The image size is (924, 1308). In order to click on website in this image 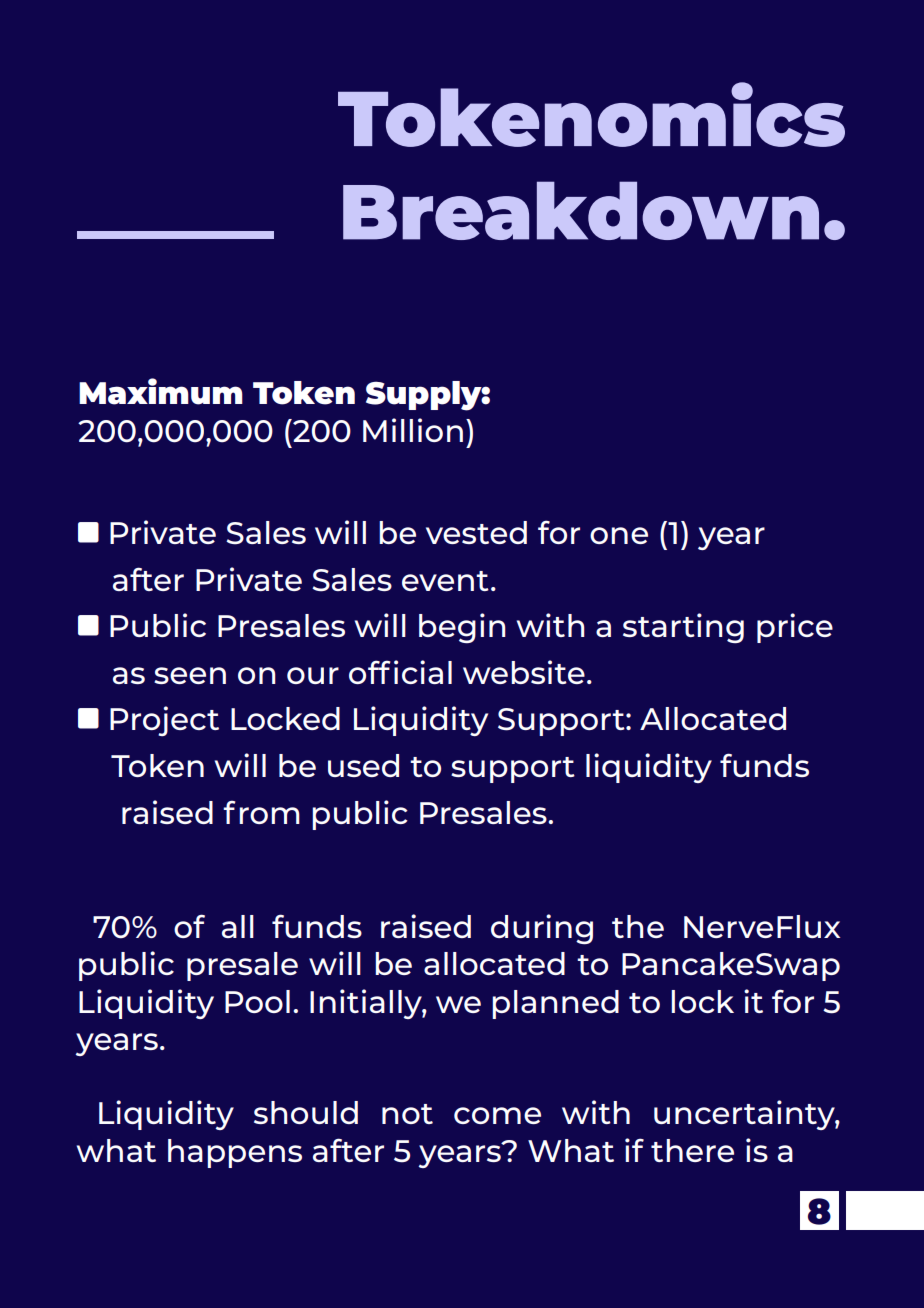, I will do `click(524, 672)`.
